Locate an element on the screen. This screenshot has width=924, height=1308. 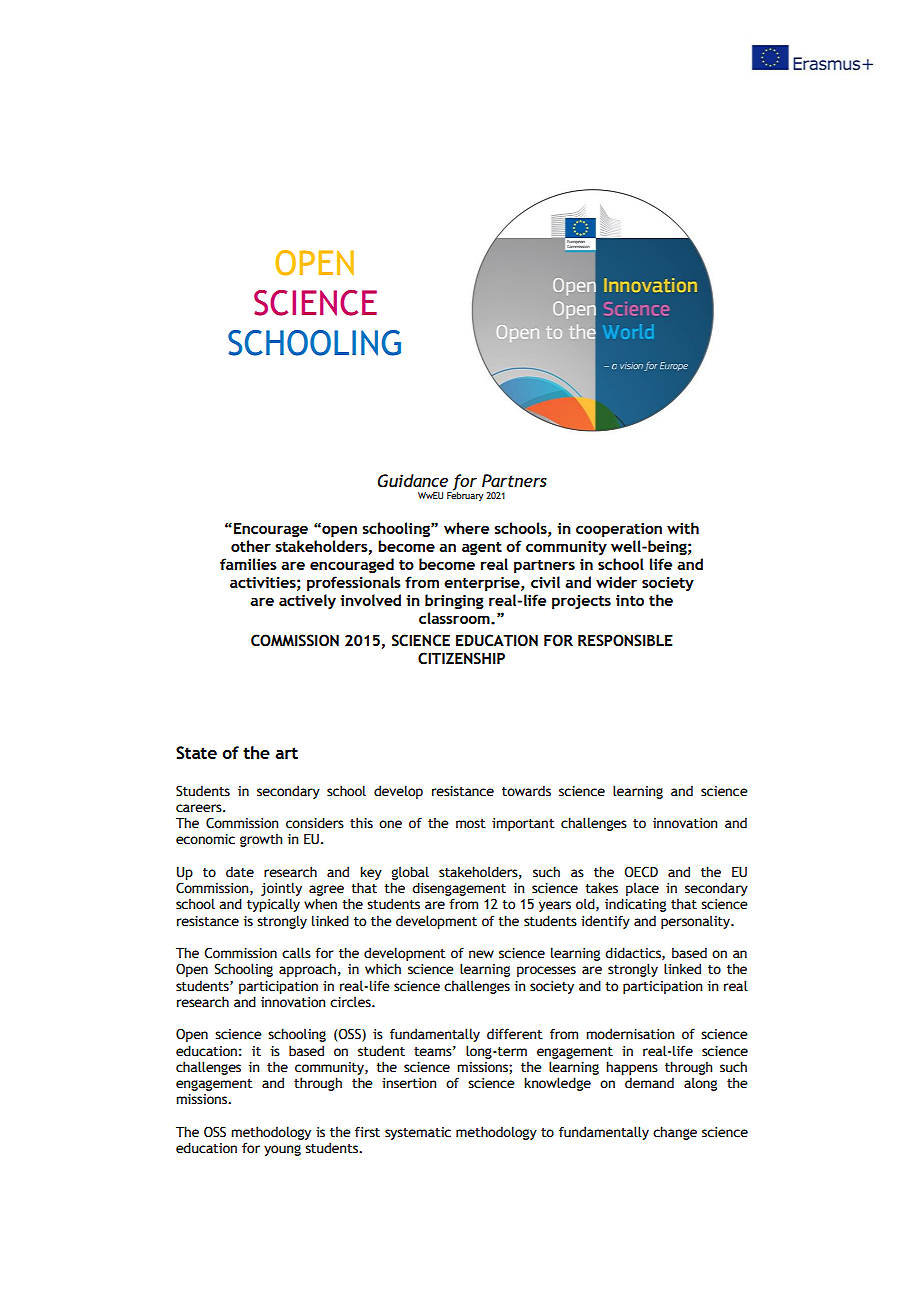
other is located at coordinates (251, 546).
